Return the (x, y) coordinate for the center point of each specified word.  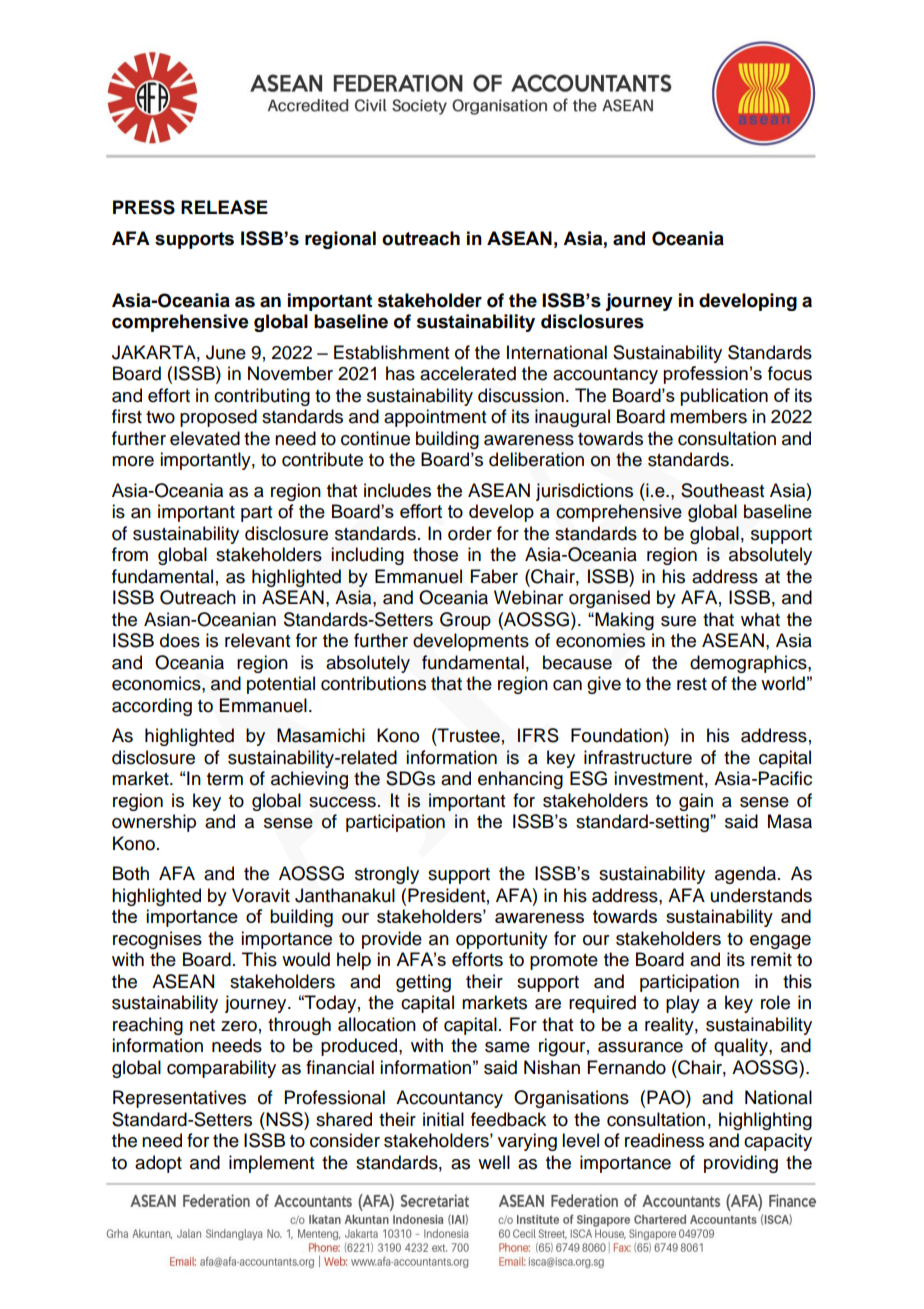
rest (692, 684)
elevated (205, 438)
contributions (373, 683)
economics (157, 683)
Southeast (722, 490)
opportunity (502, 940)
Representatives (179, 1099)
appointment (435, 418)
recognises (157, 940)
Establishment (391, 352)
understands (761, 895)
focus (790, 373)
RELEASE (224, 207)
